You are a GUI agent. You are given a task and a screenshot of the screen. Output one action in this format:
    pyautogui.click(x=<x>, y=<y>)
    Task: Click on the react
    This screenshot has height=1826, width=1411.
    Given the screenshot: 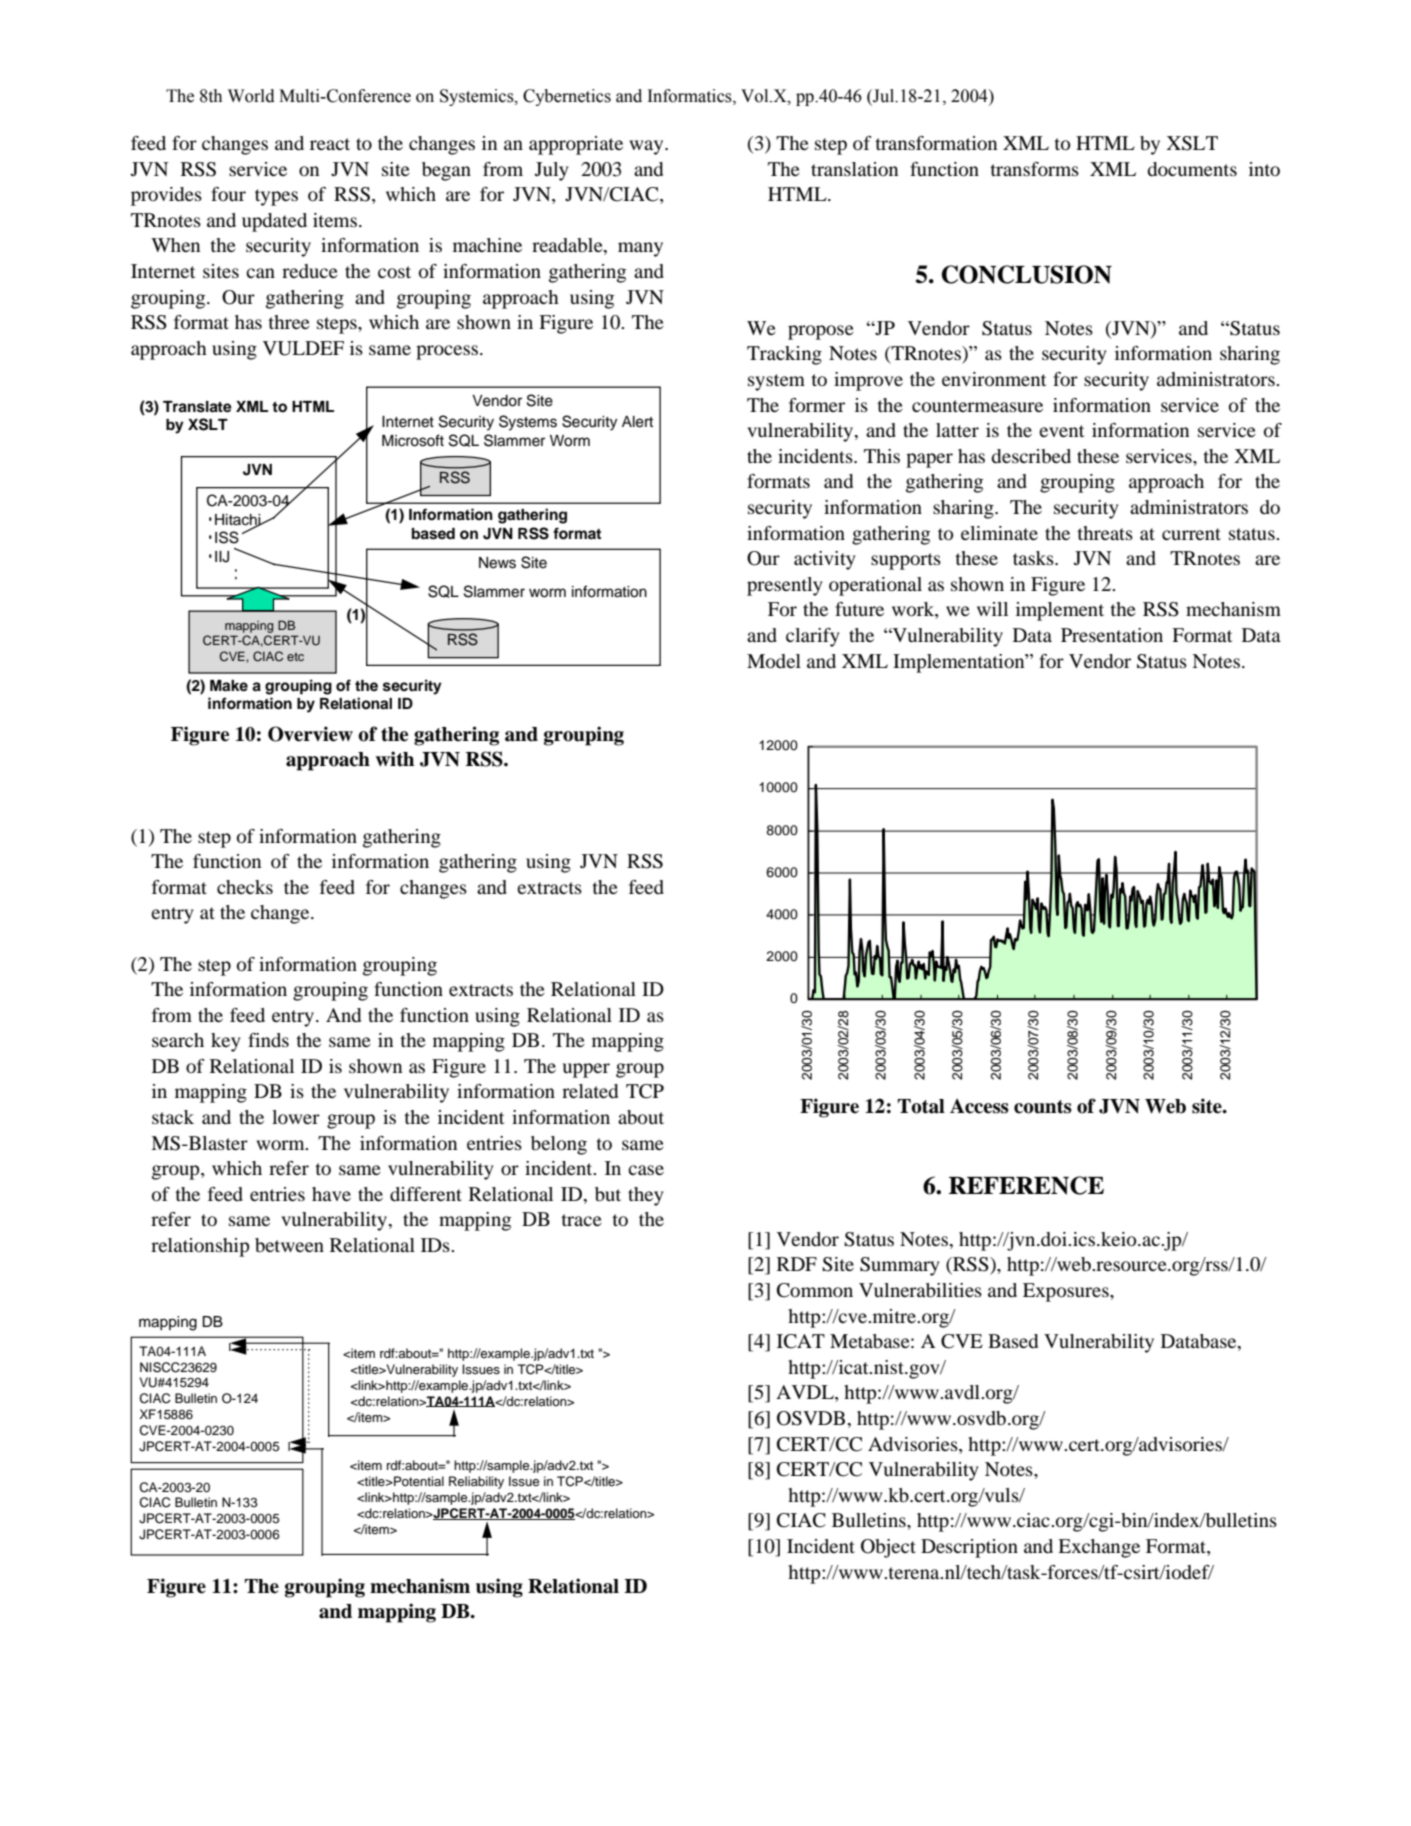 What is the action you would take?
    pyautogui.click(x=330, y=144)
